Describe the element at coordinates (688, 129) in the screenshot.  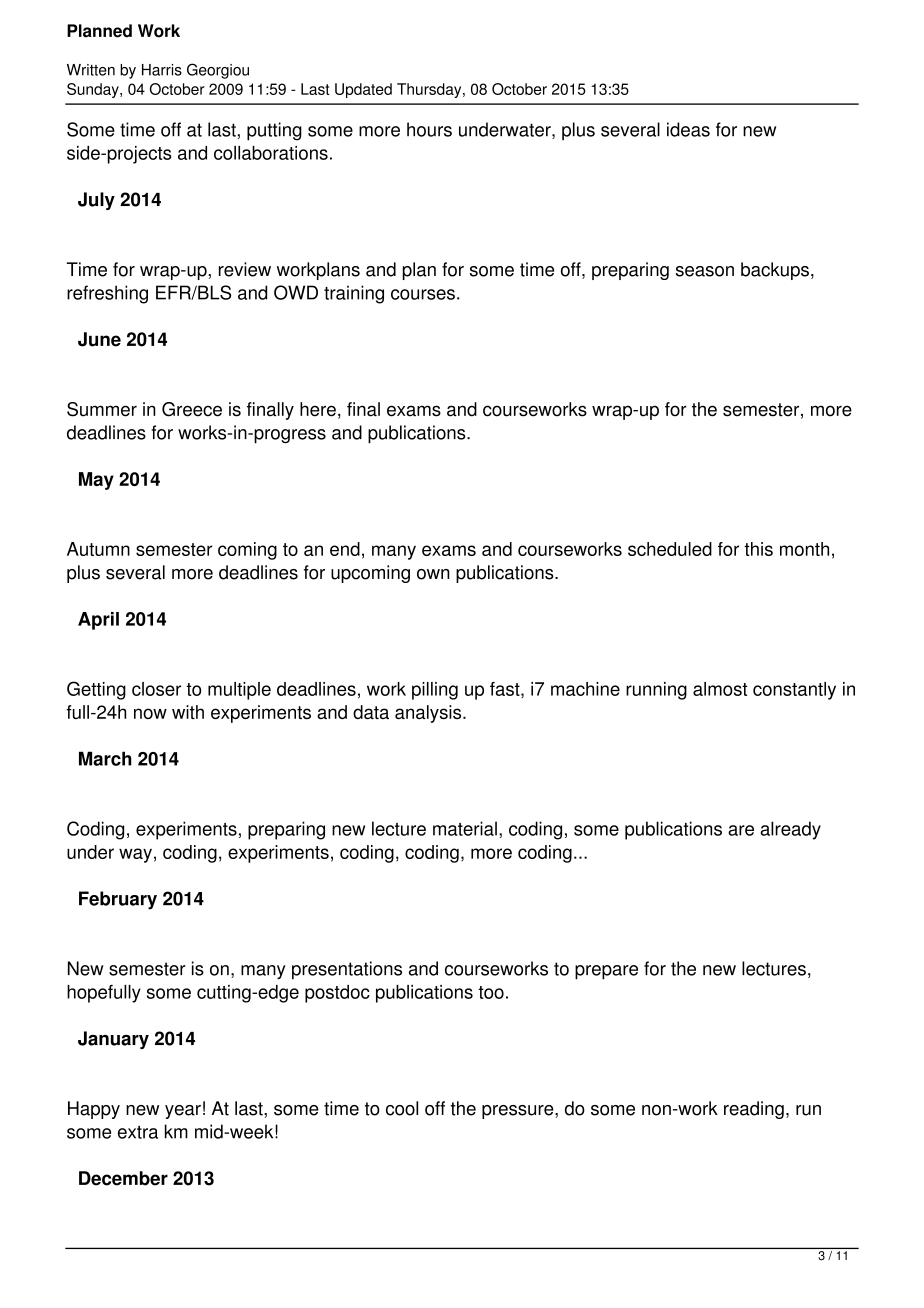
I see `ideas` at that location.
